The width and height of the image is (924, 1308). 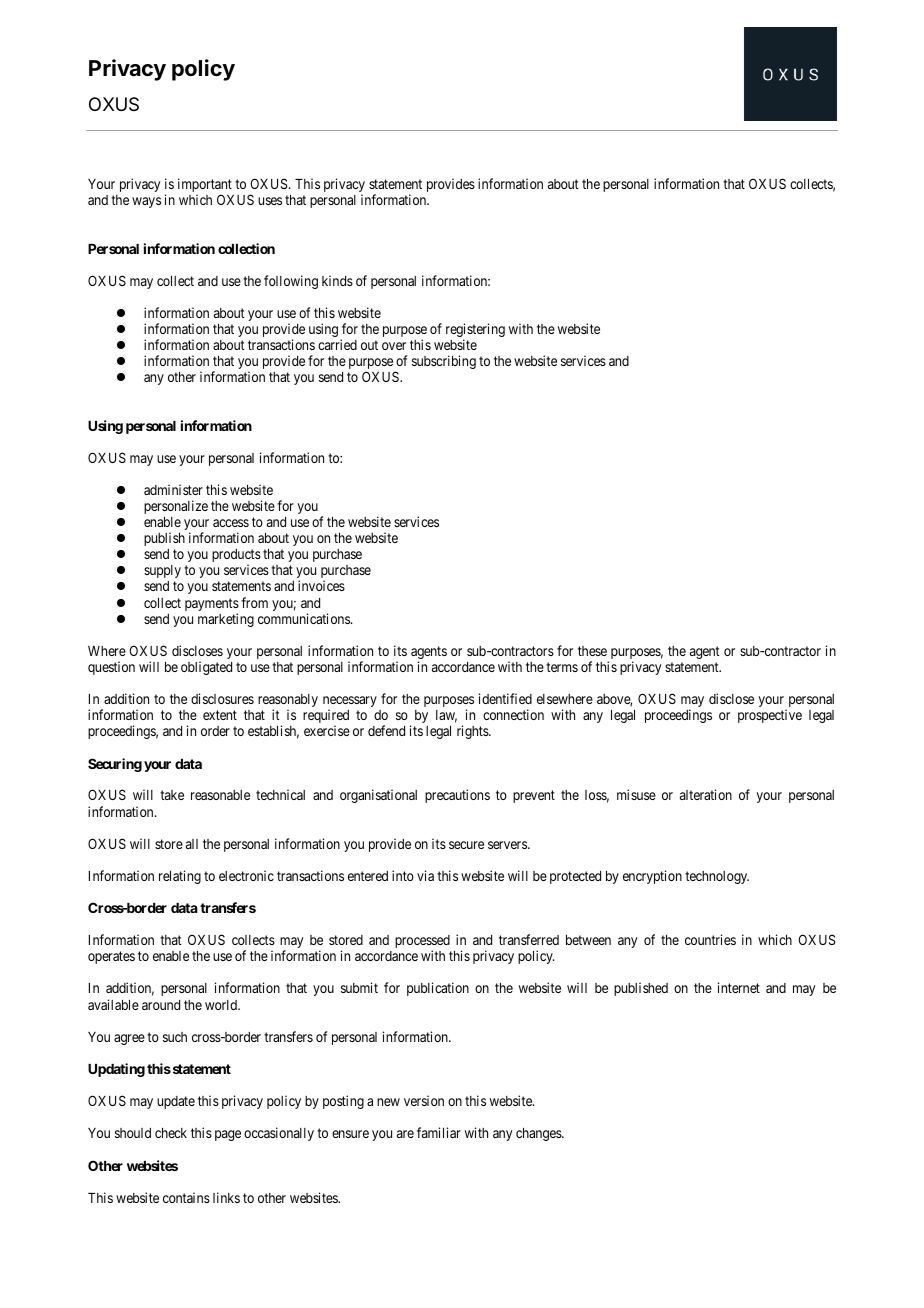 I want to click on contains, so click(x=186, y=1197).
